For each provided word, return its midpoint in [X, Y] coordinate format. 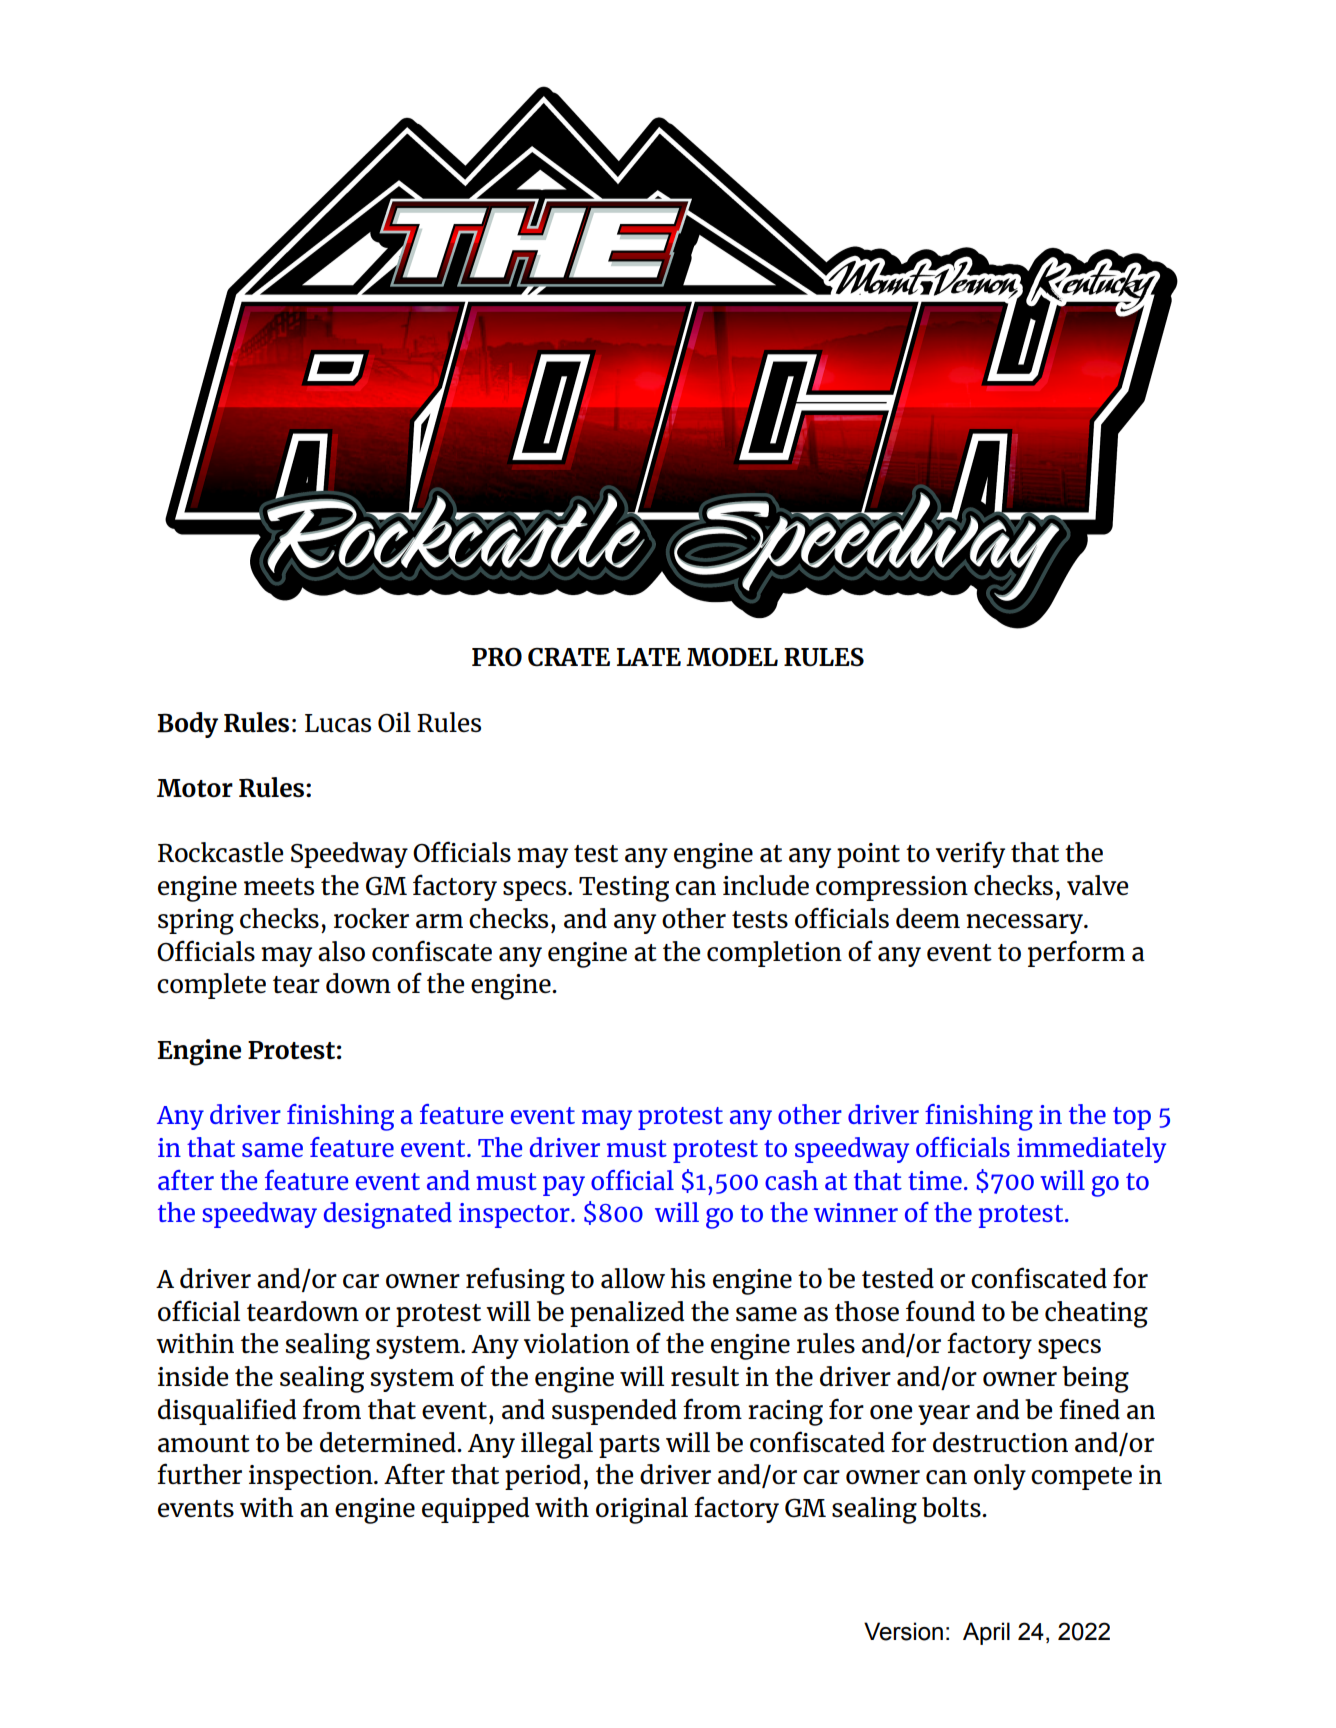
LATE [649, 657]
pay [564, 1186]
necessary [1025, 924]
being [1095, 1379]
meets [279, 886]
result [705, 1376]
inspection [312, 1477]
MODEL [732, 657]
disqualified [227, 1411]
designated [388, 1215]
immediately [1091, 1150]
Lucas [338, 723]
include [766, 885]
